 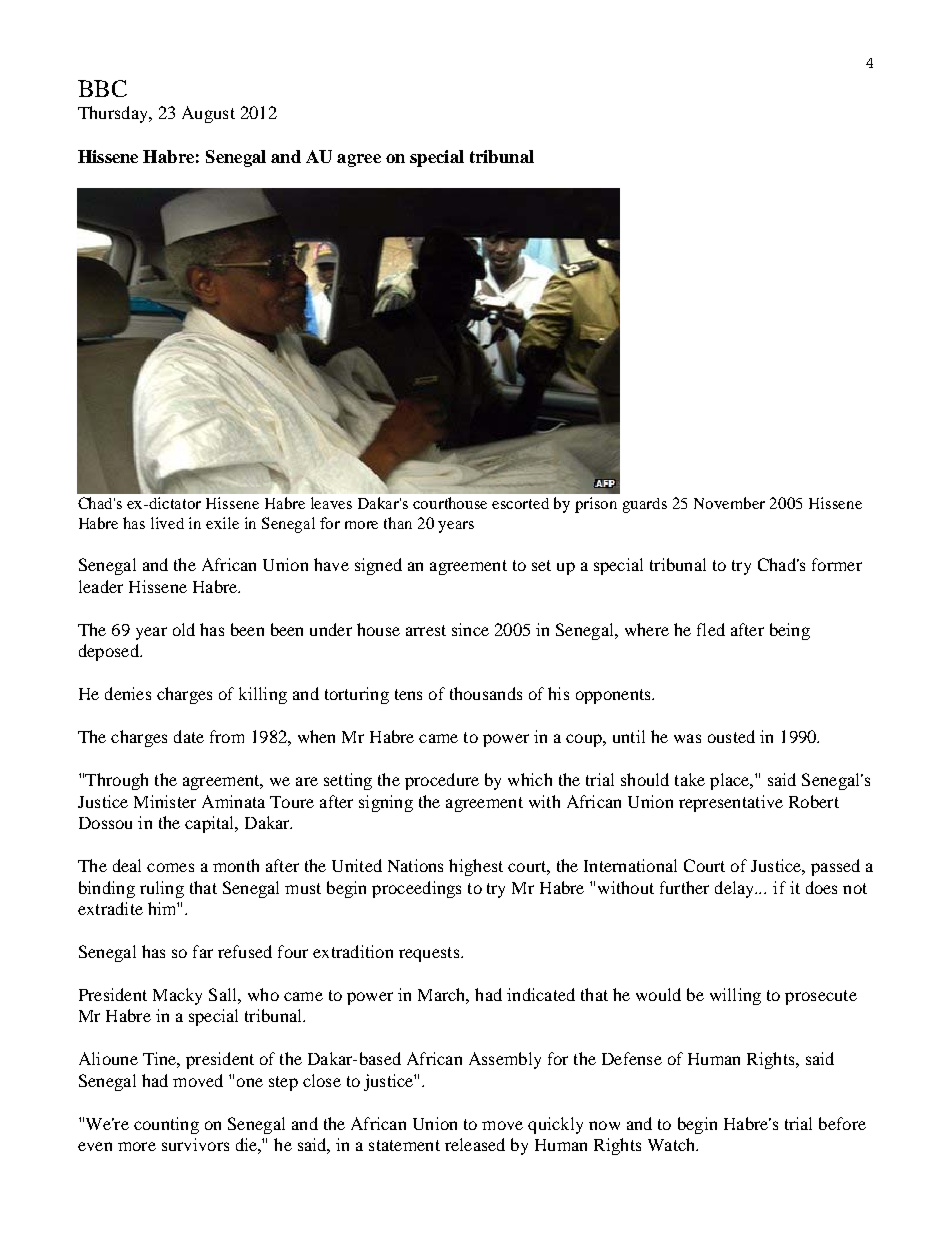 I want to click on escorted, so click(x=520, y=503).
